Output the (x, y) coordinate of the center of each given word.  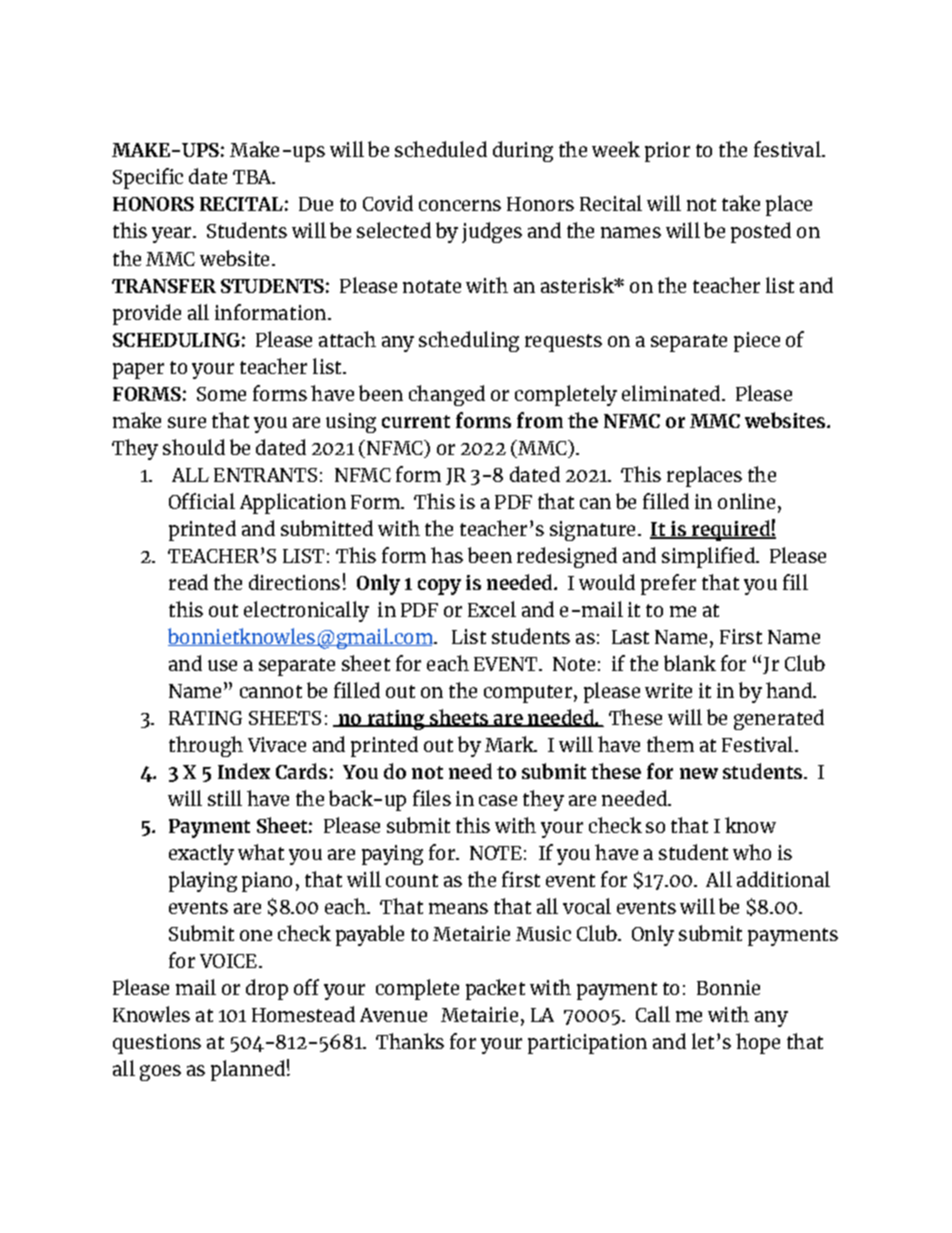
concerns (460, 205)
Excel (492, 609)
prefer (668, 584)
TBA (253, 177)
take (741, 203)
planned (248, 1070)
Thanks (410, 1041)
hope (758, 1043)
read (188, 582)
